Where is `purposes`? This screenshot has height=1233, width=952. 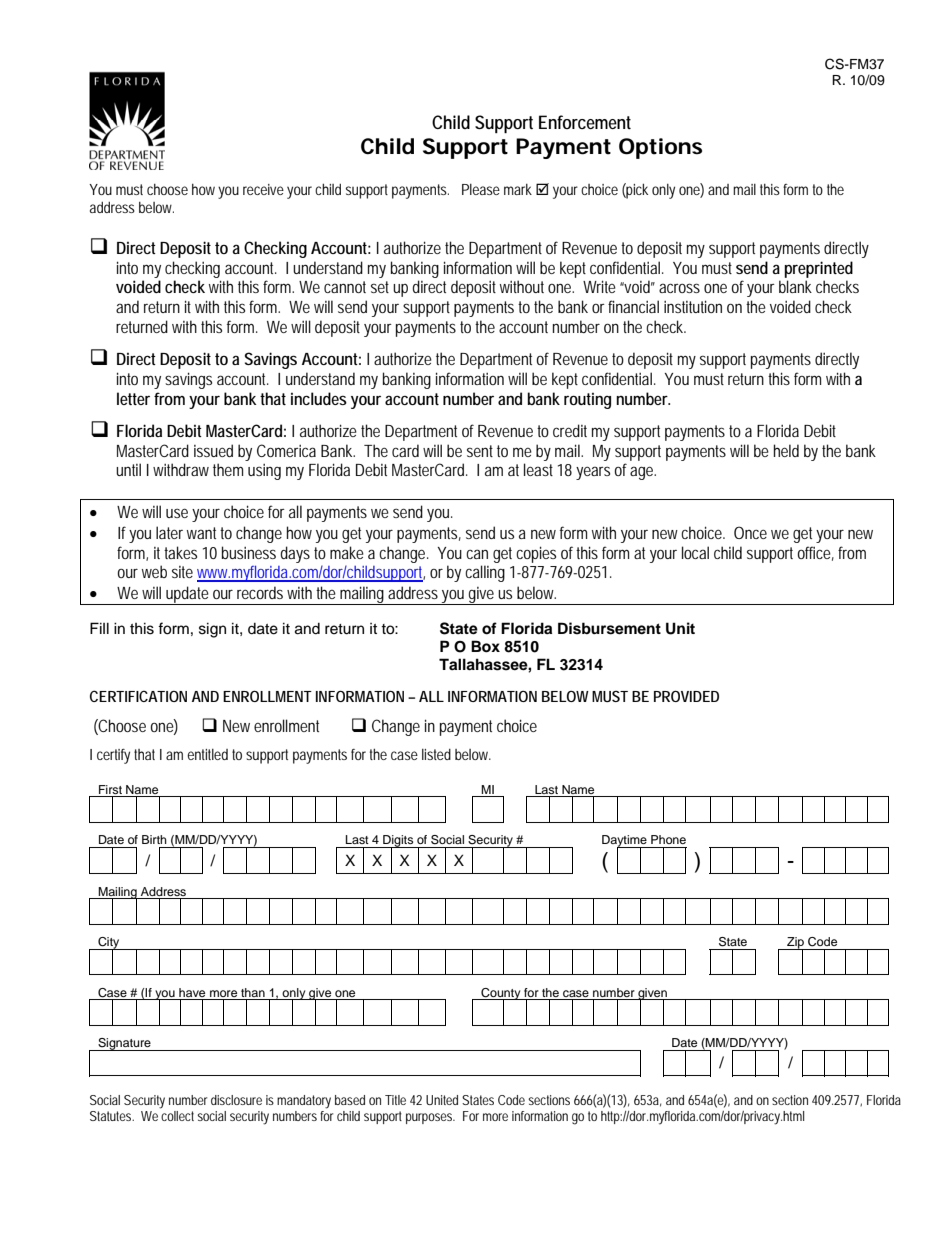 purposes is located at coordinates (430, 1118).
